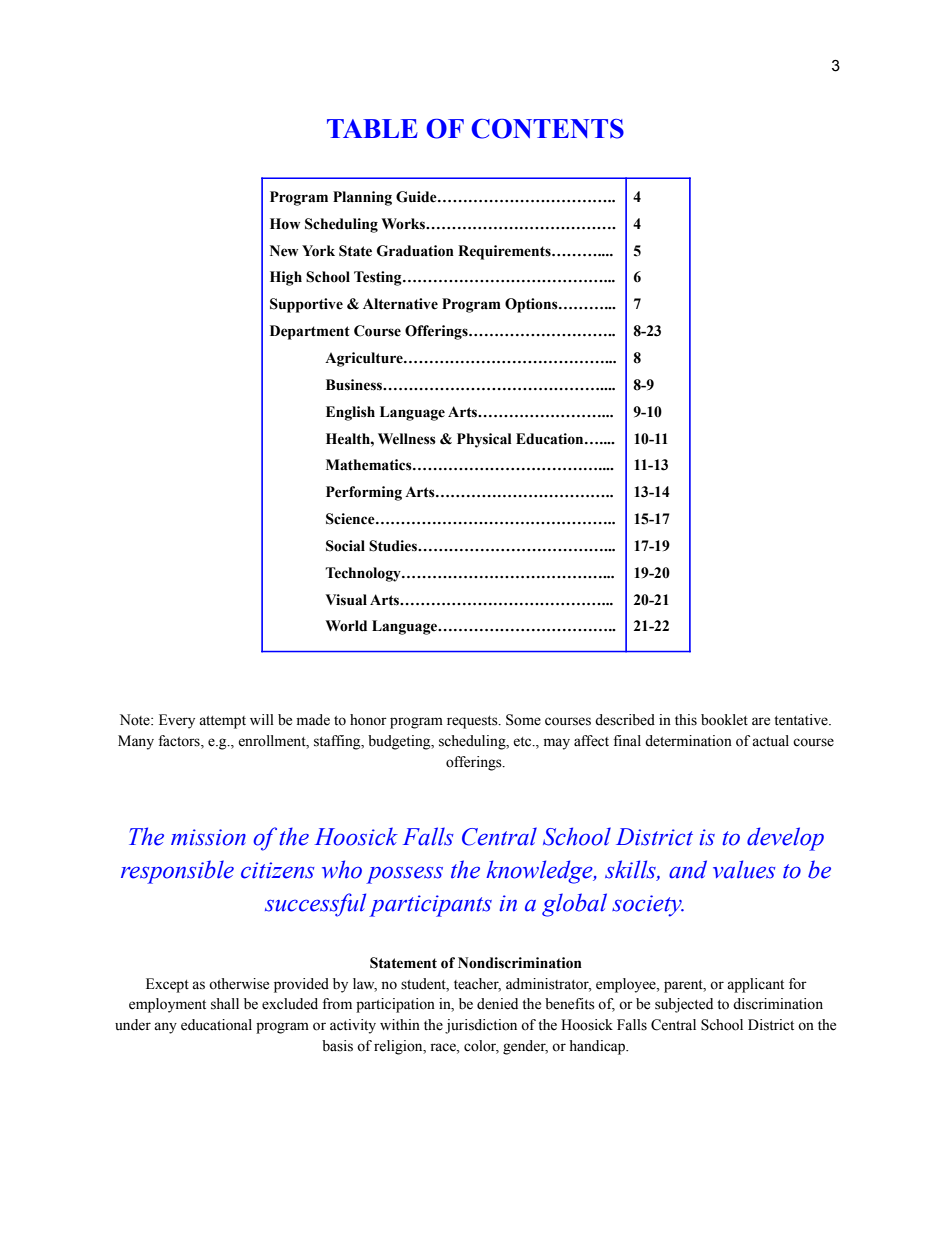 The image size is (952, 1233). Describe the element at coordinates (547, 128) in the document. I see `CONTENTS` at that location.
